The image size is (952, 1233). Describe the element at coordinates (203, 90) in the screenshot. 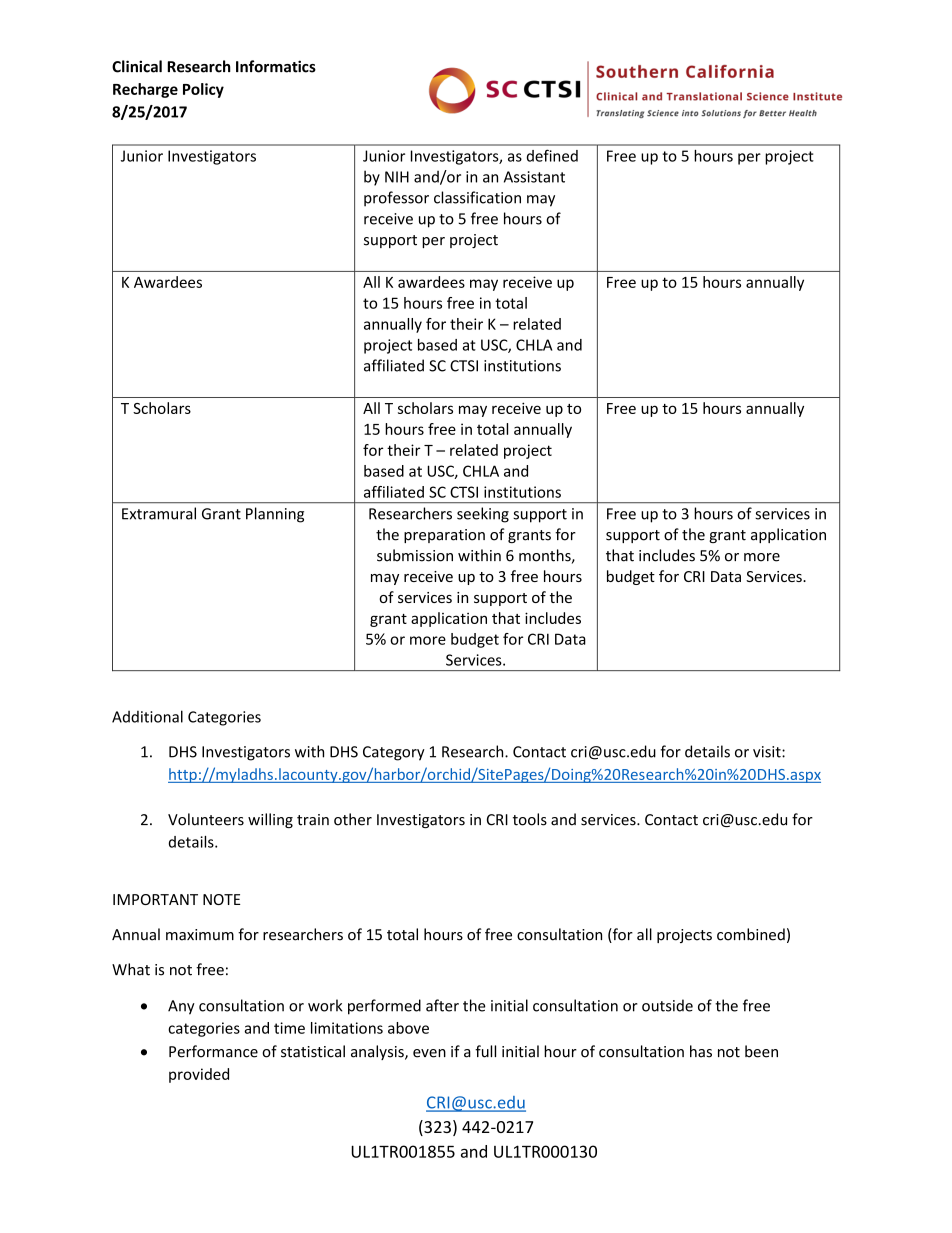

I see `Policy` at that location.
